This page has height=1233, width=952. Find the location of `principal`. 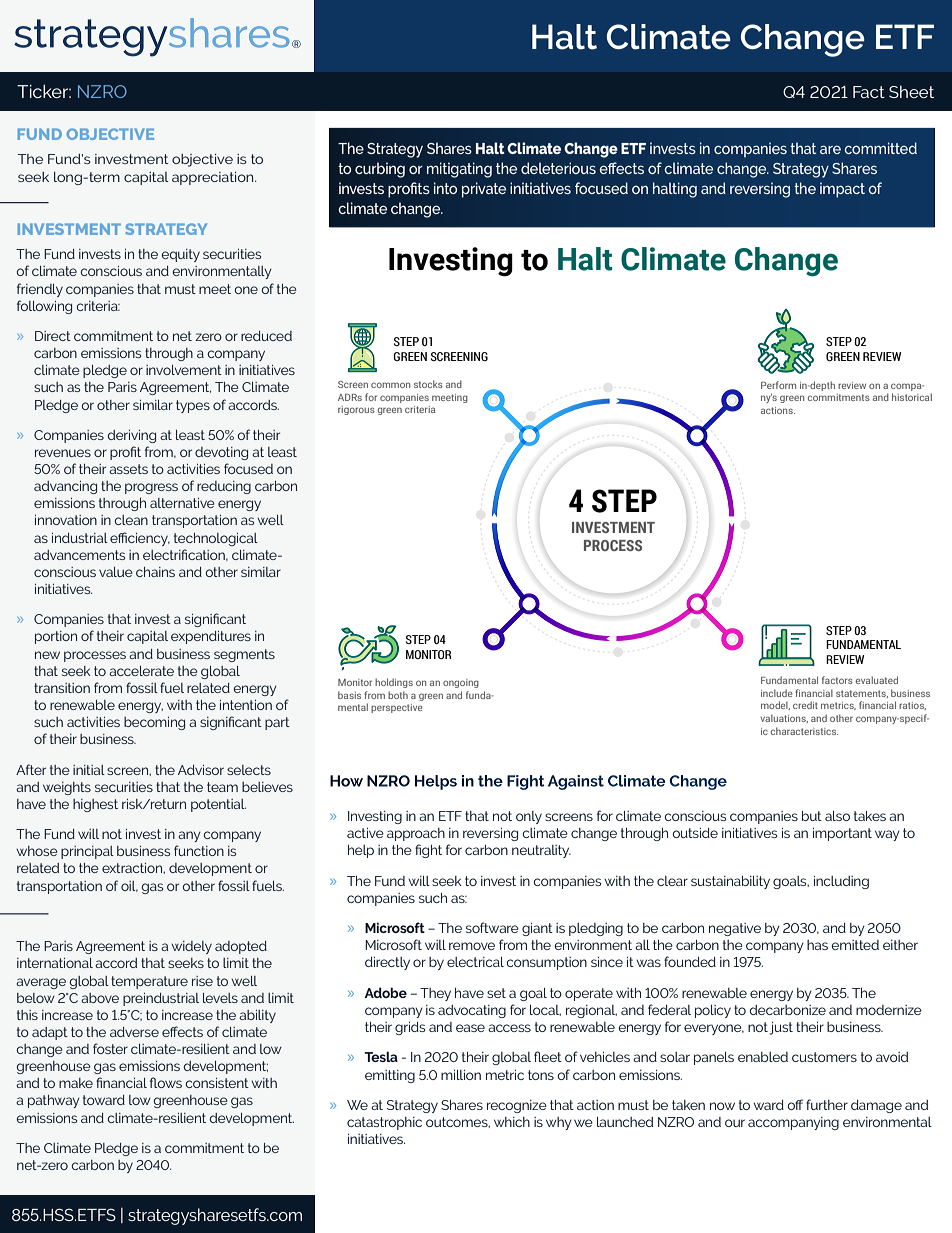

principal is located at coordinates (87, 852).
